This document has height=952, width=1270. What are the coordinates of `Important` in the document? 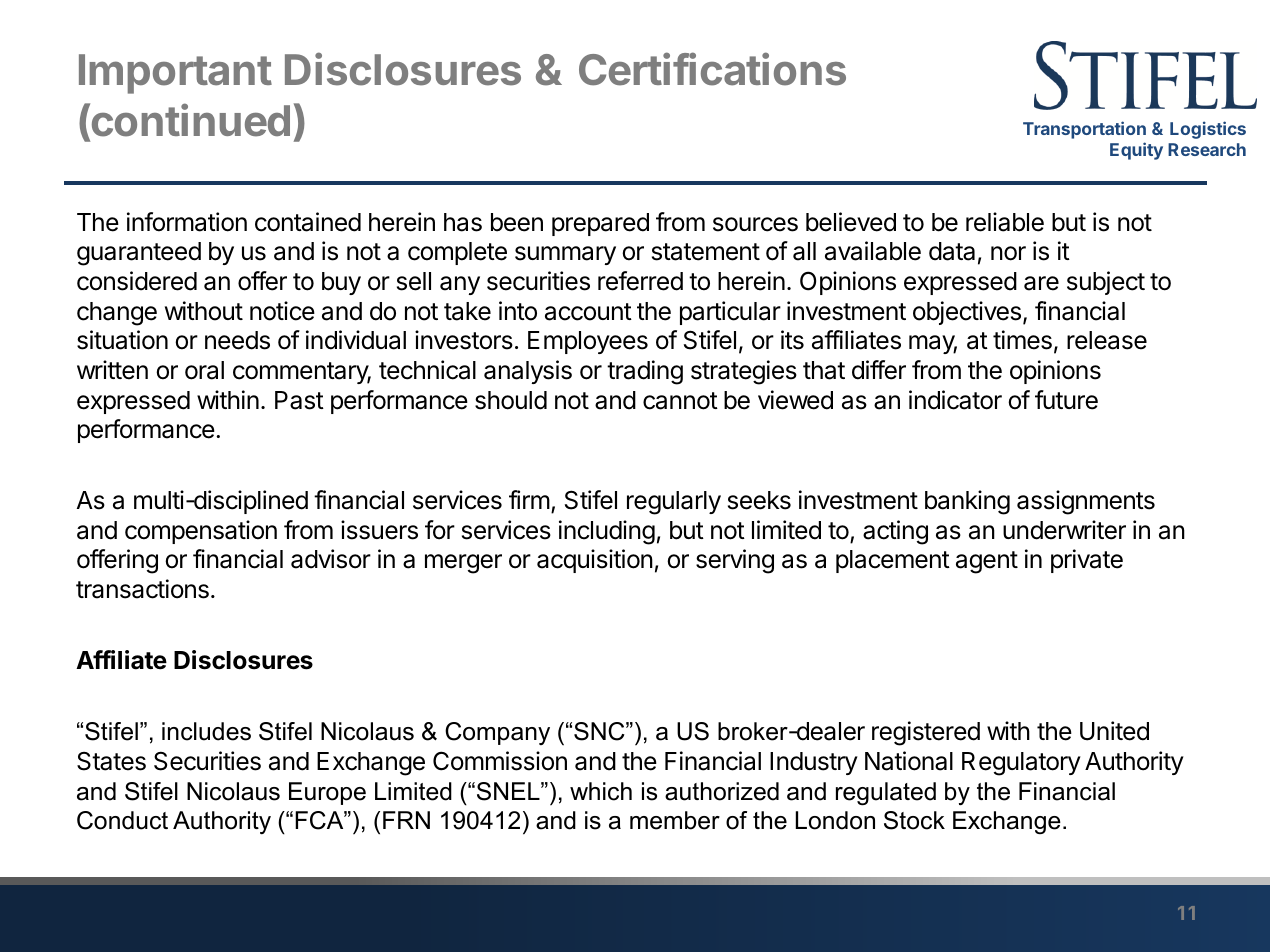 It's located at (175, 74).
